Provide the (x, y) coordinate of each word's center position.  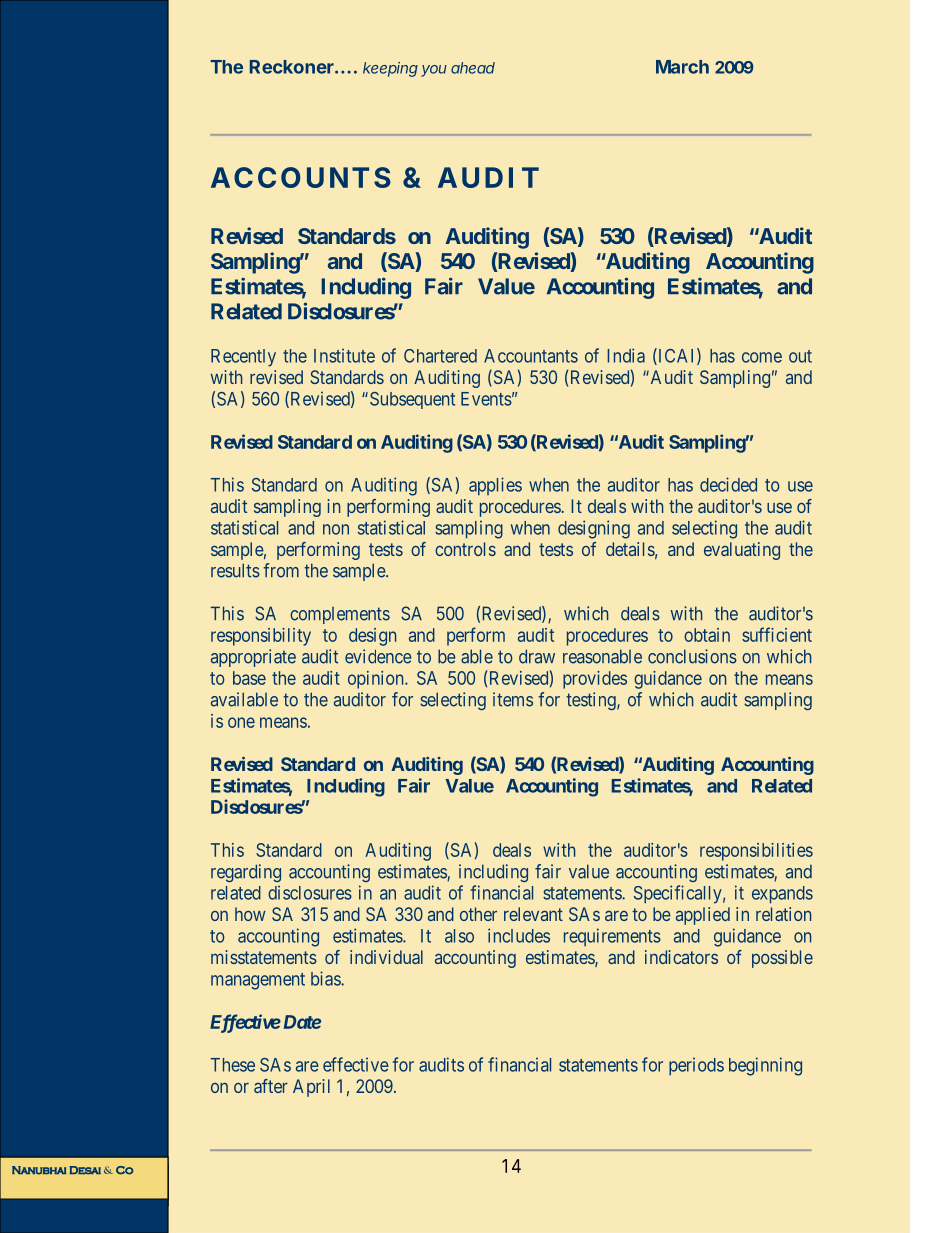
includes (519, 935)
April (311, 1088)
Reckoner (293, 67)
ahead (473, 68)
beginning (765, 1066)
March (682, 67)
